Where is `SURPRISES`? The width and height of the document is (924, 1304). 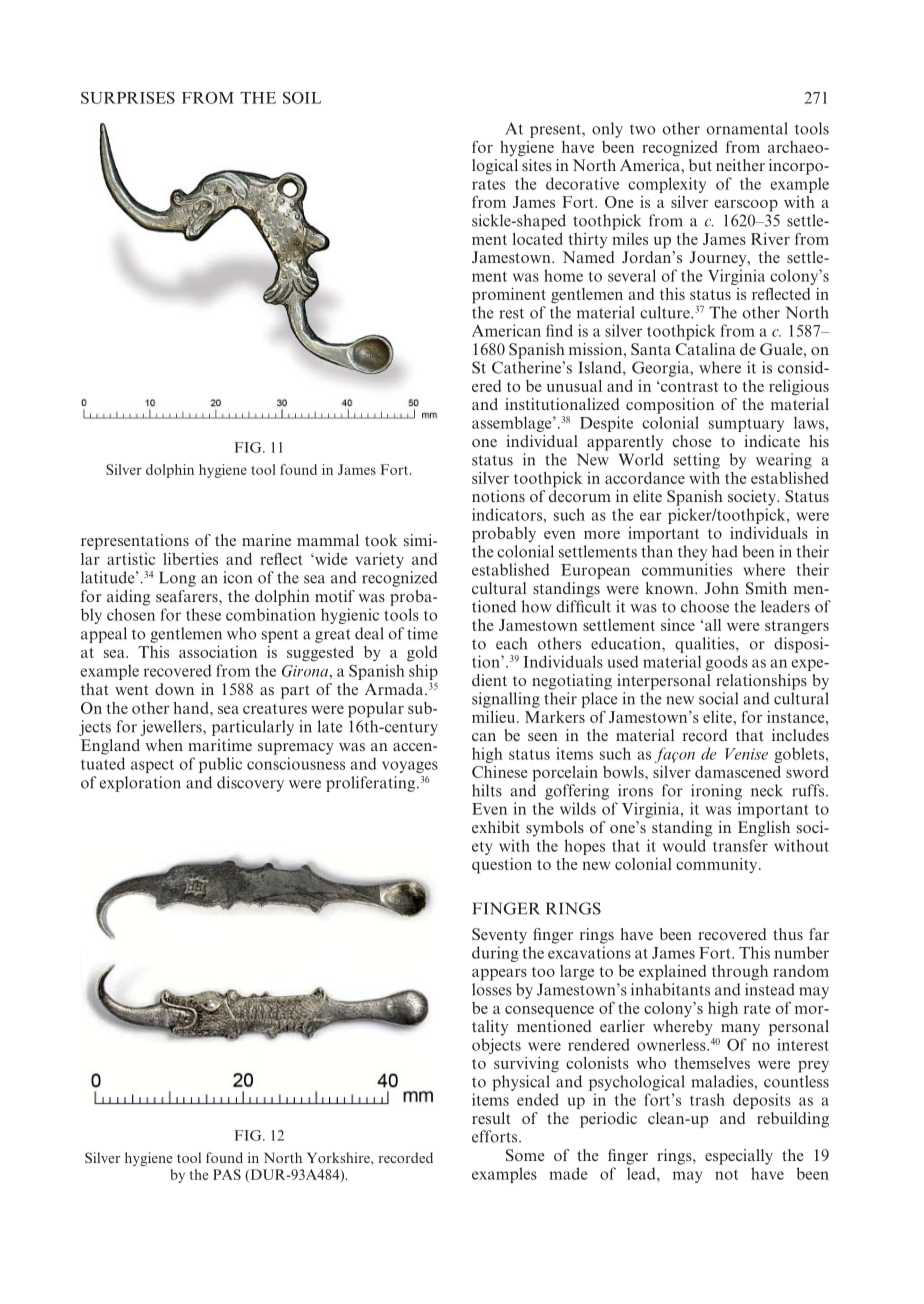 SURPRISES is located at coordinates (128, 98).
